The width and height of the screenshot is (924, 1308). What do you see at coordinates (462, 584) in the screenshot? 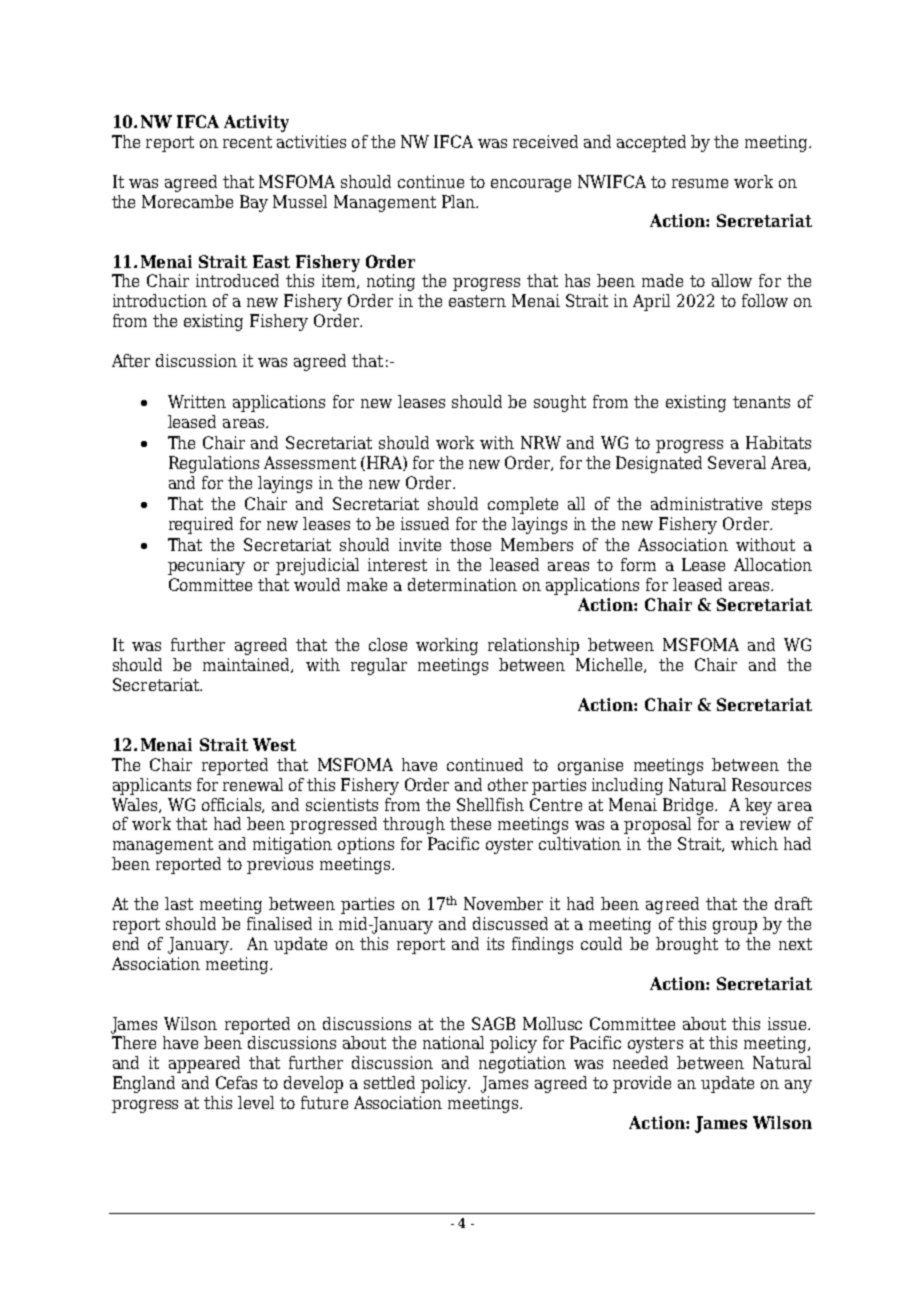
I see `determination` at bounding box center [462, 584].
